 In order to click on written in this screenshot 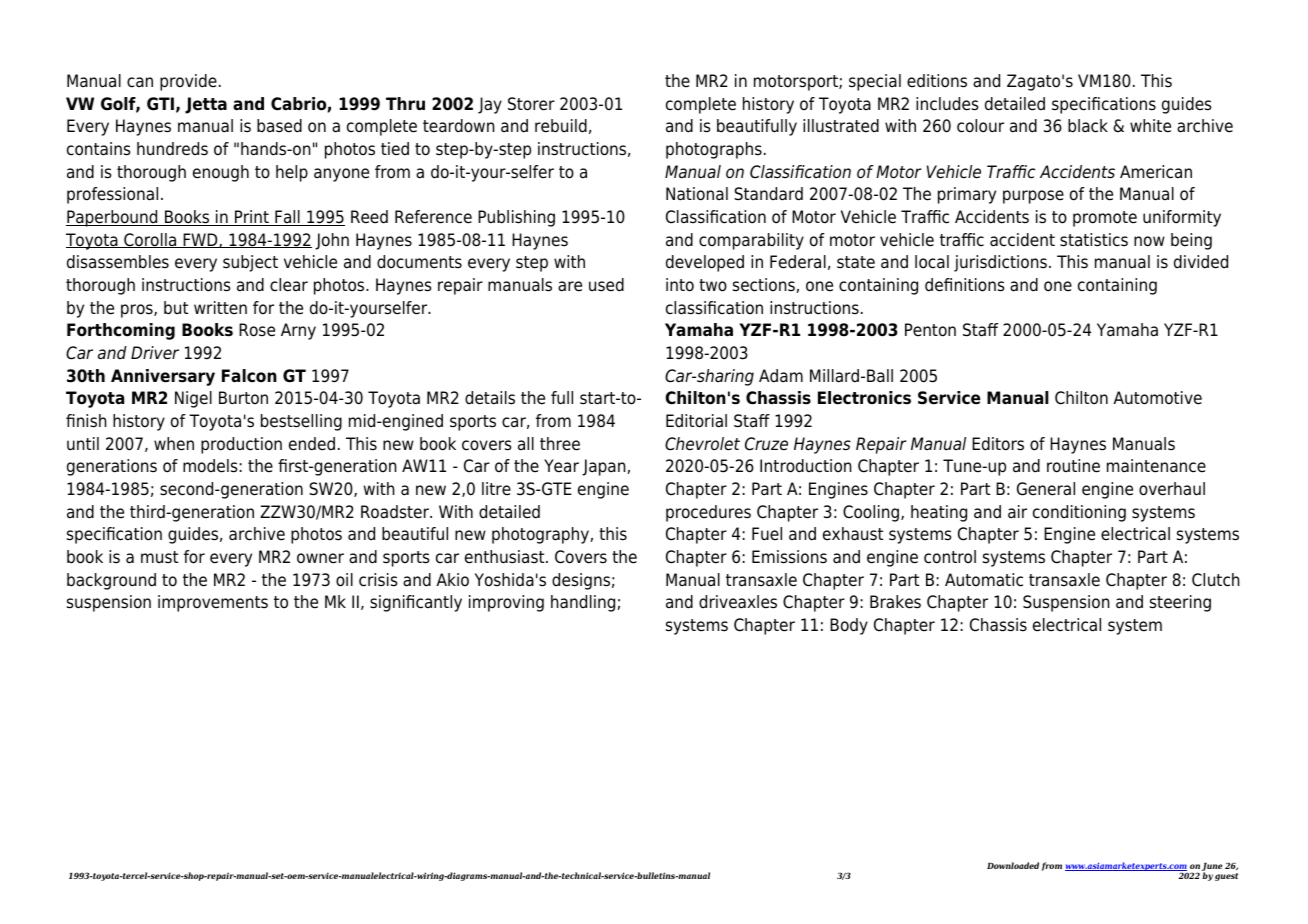, I will do `click(220, 308)`.
